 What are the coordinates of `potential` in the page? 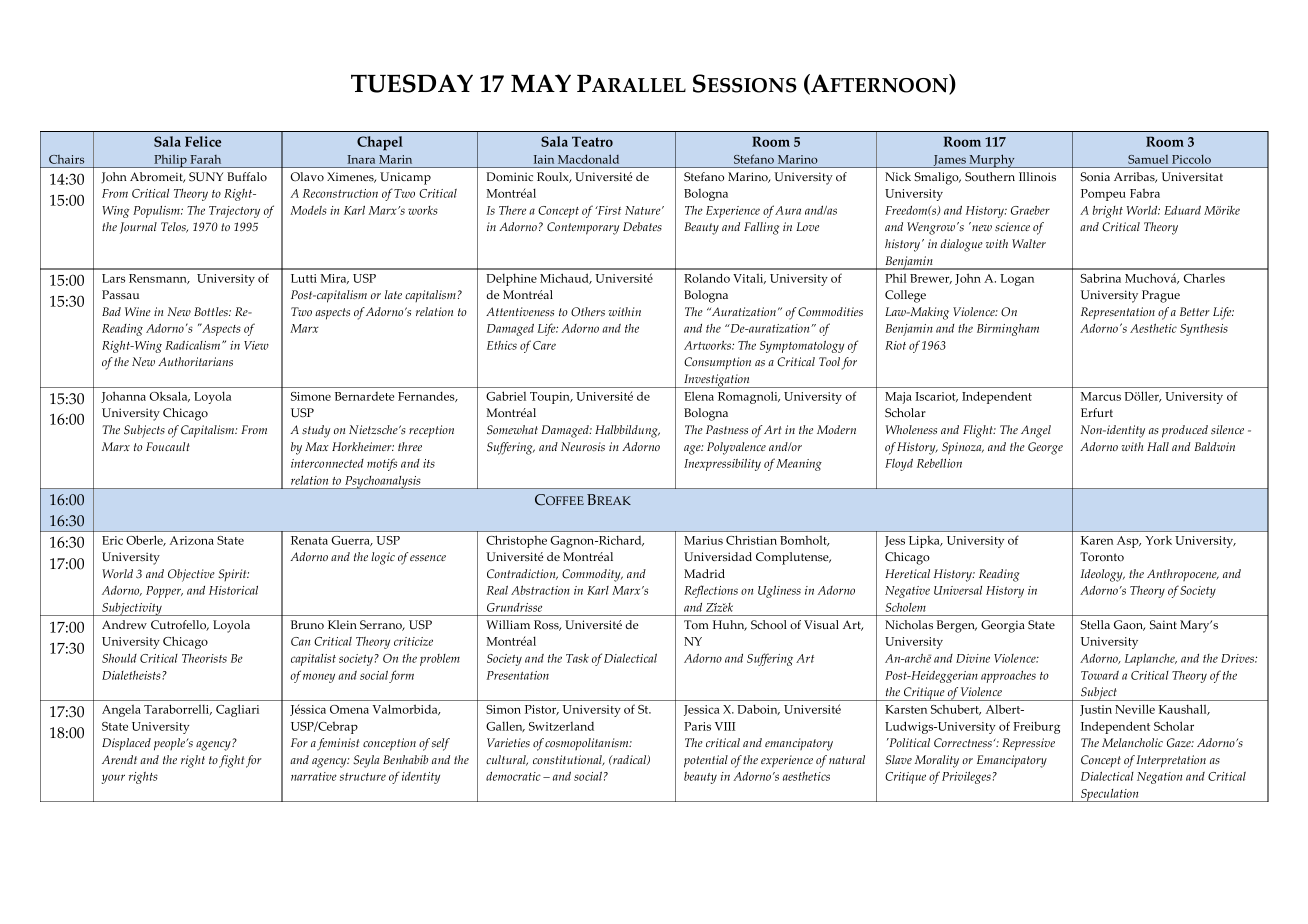 It's located at (706, 761).
